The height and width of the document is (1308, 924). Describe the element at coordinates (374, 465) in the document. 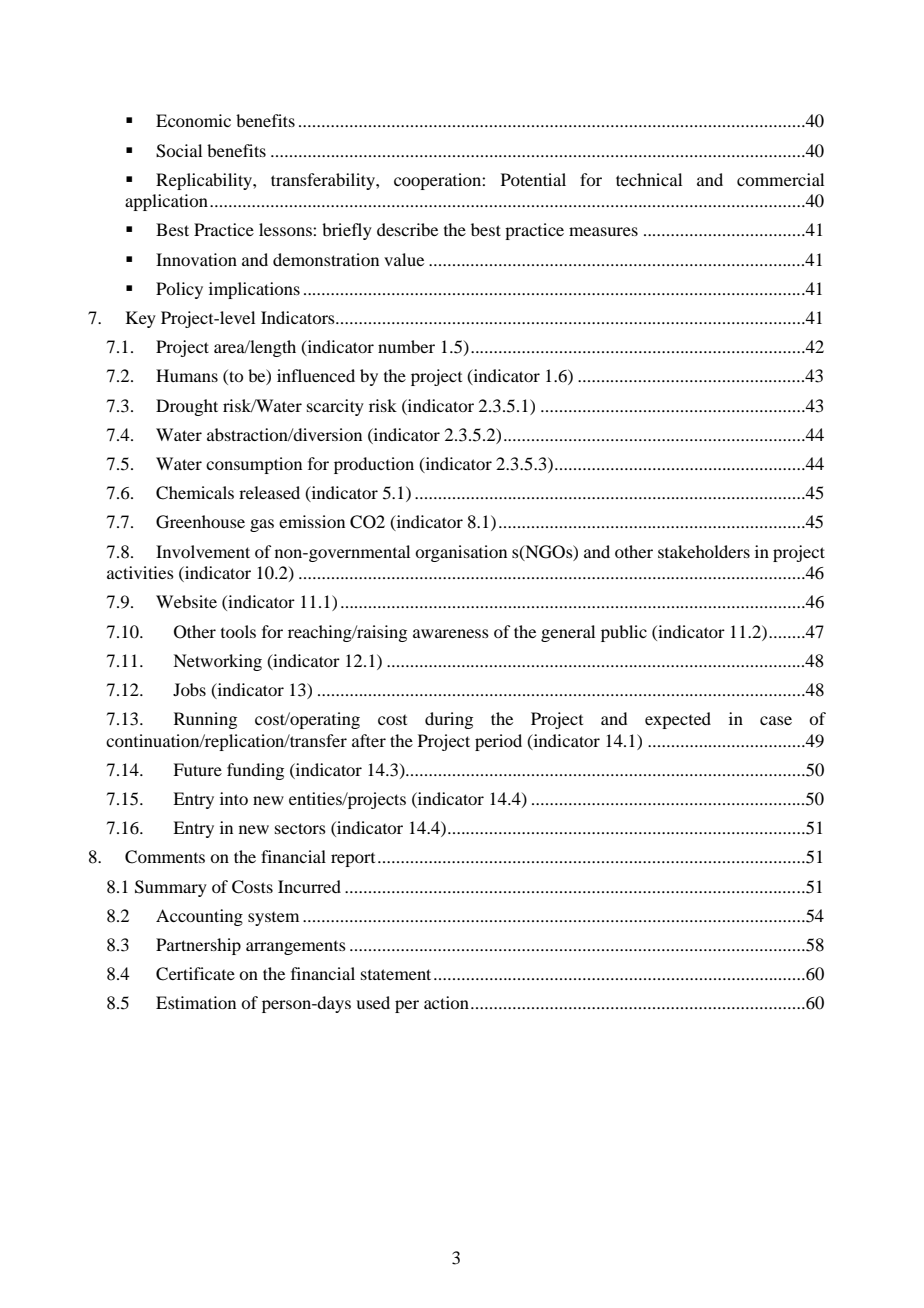

I see `production` at that location.
